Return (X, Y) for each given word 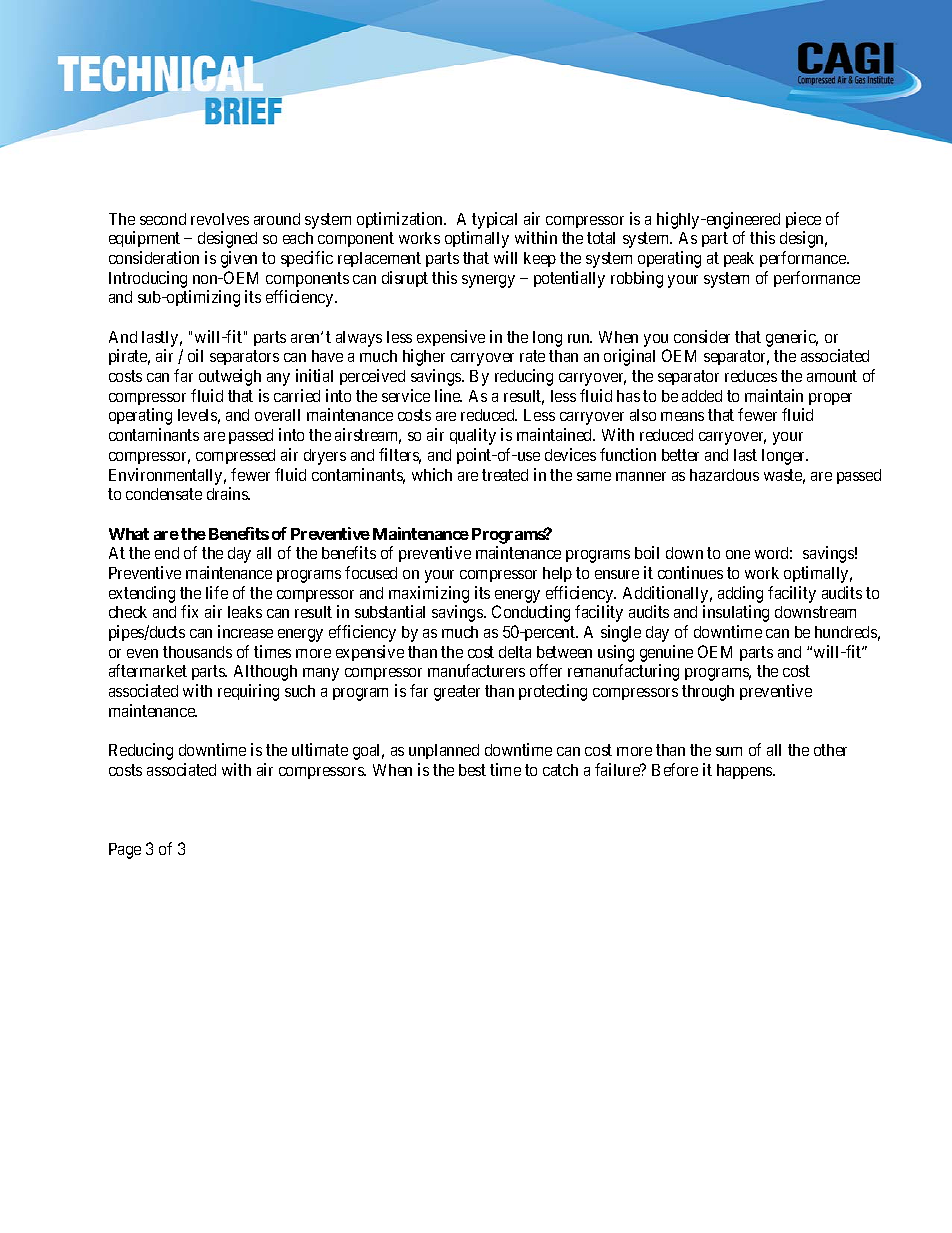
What (129, 534)
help (557, 574)
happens (745, 771)
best (472, 770)
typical (494, 220)
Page (125, 851)
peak (739, 259)
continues (690, 572)
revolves (220, 219)
